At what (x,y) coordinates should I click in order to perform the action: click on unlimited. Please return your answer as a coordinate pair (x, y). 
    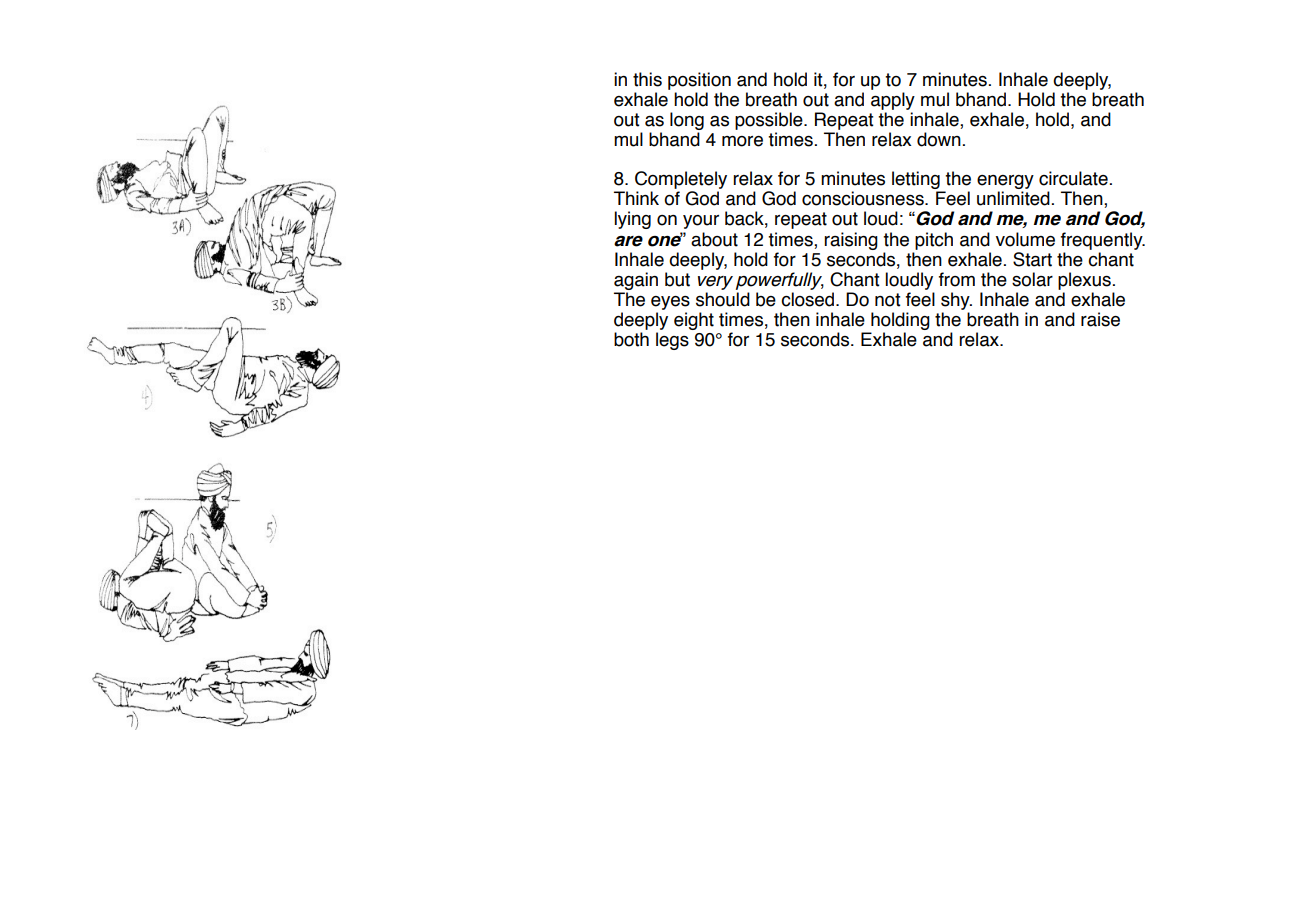
    Looking at the image, I should click on (1013, 198).
